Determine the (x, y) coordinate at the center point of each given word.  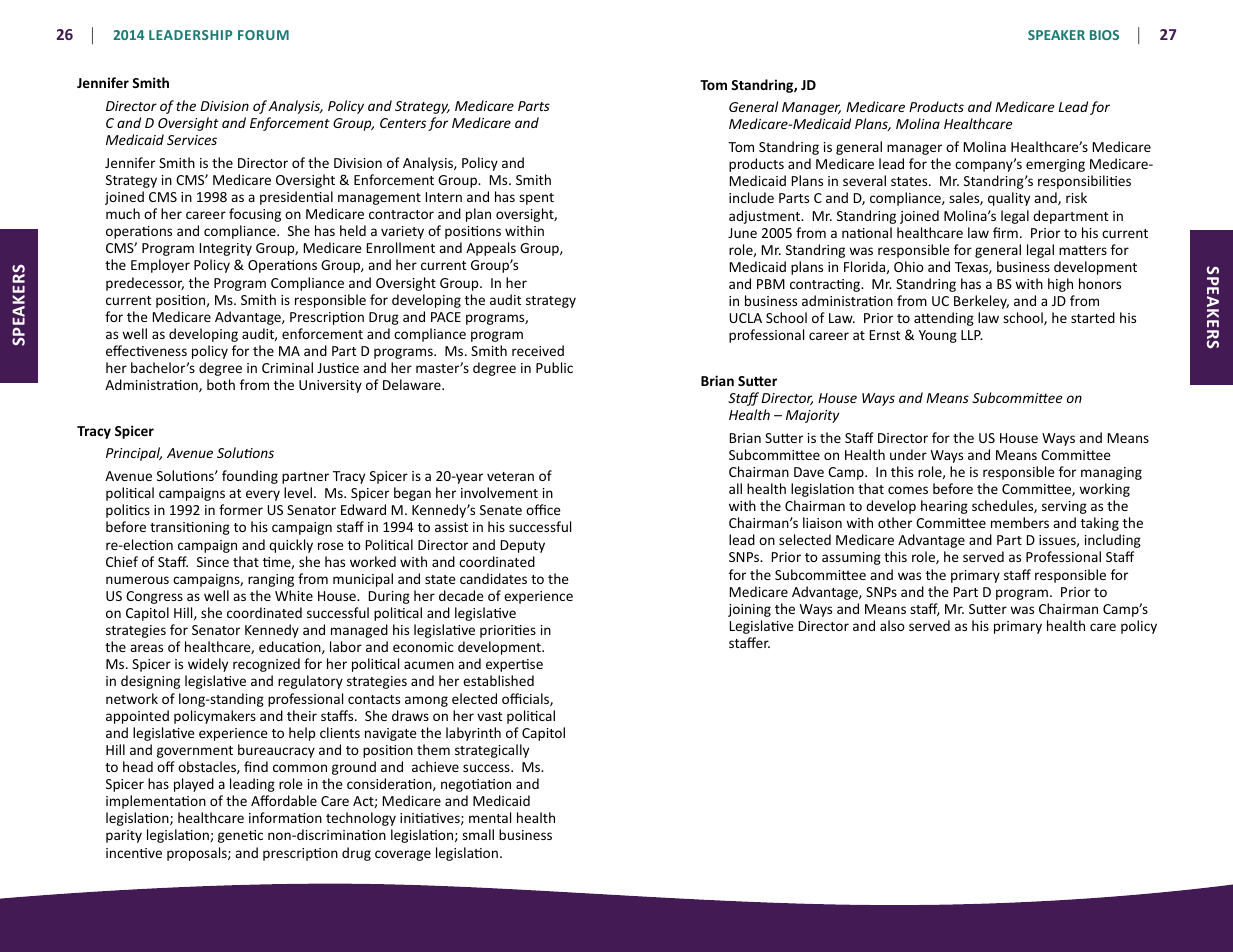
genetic (240, 836)
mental (490, 817)
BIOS (1104, 35)
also (892, 625)
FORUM (263, 35)
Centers (403, 123)
